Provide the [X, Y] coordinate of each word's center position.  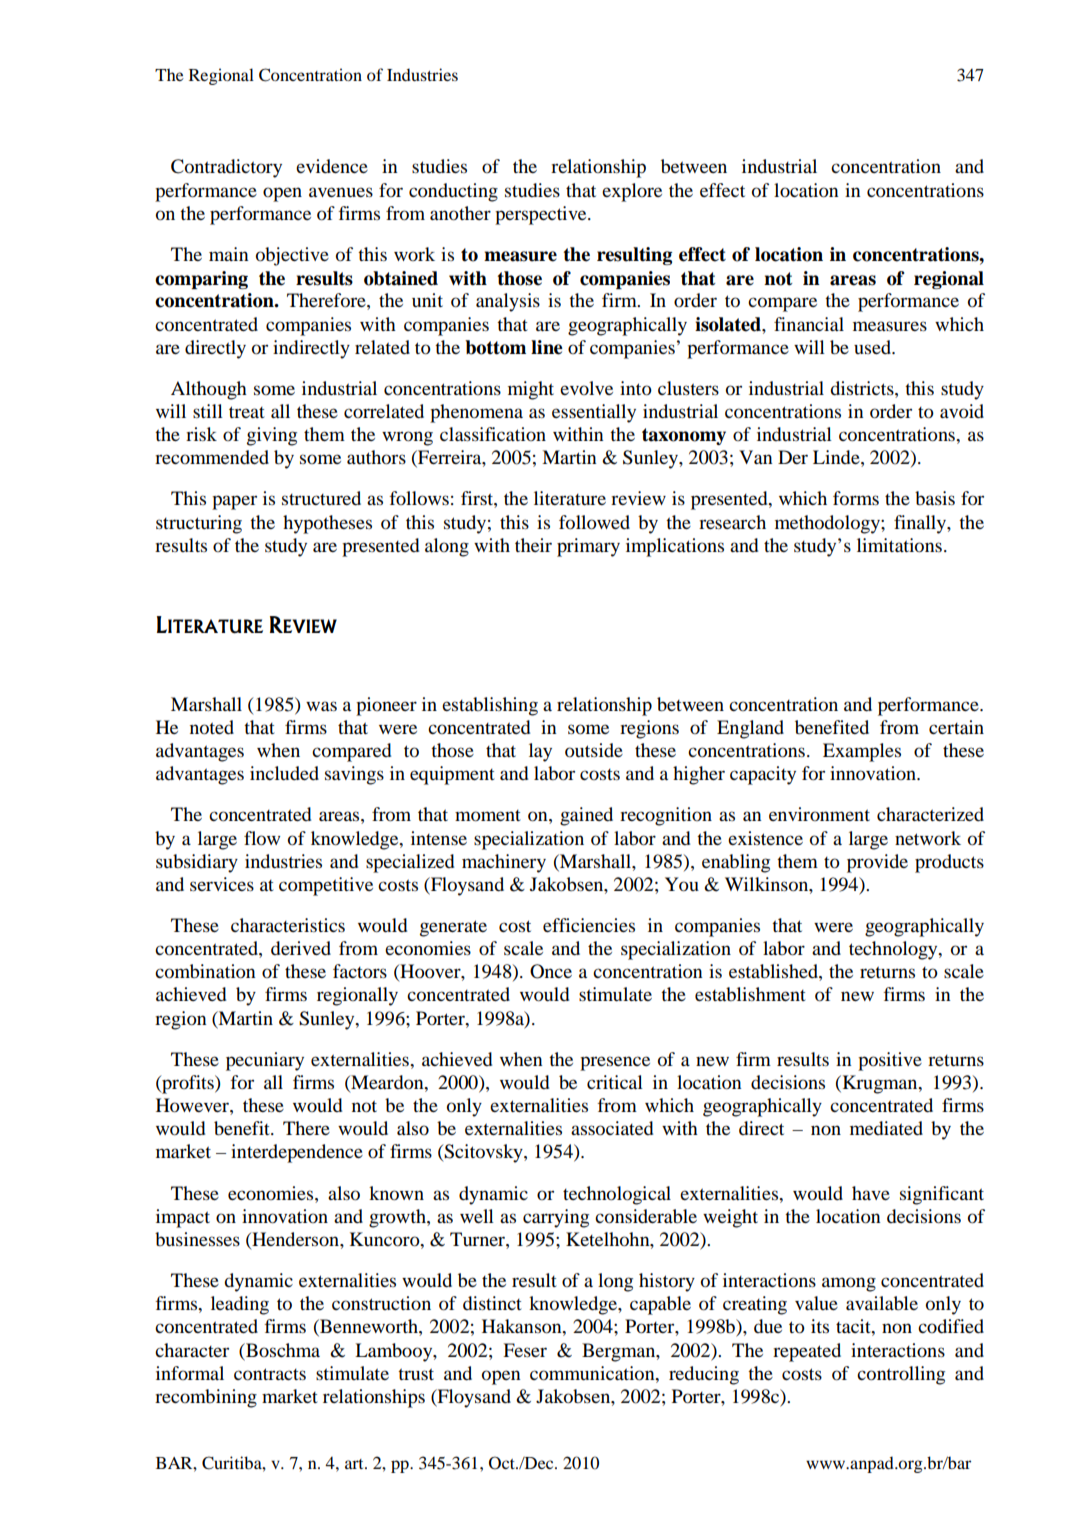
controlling [901, 1375]
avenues [341, 192]
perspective [542, 215]
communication [593, 1373]
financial [809, 324]
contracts [270, 1374]
